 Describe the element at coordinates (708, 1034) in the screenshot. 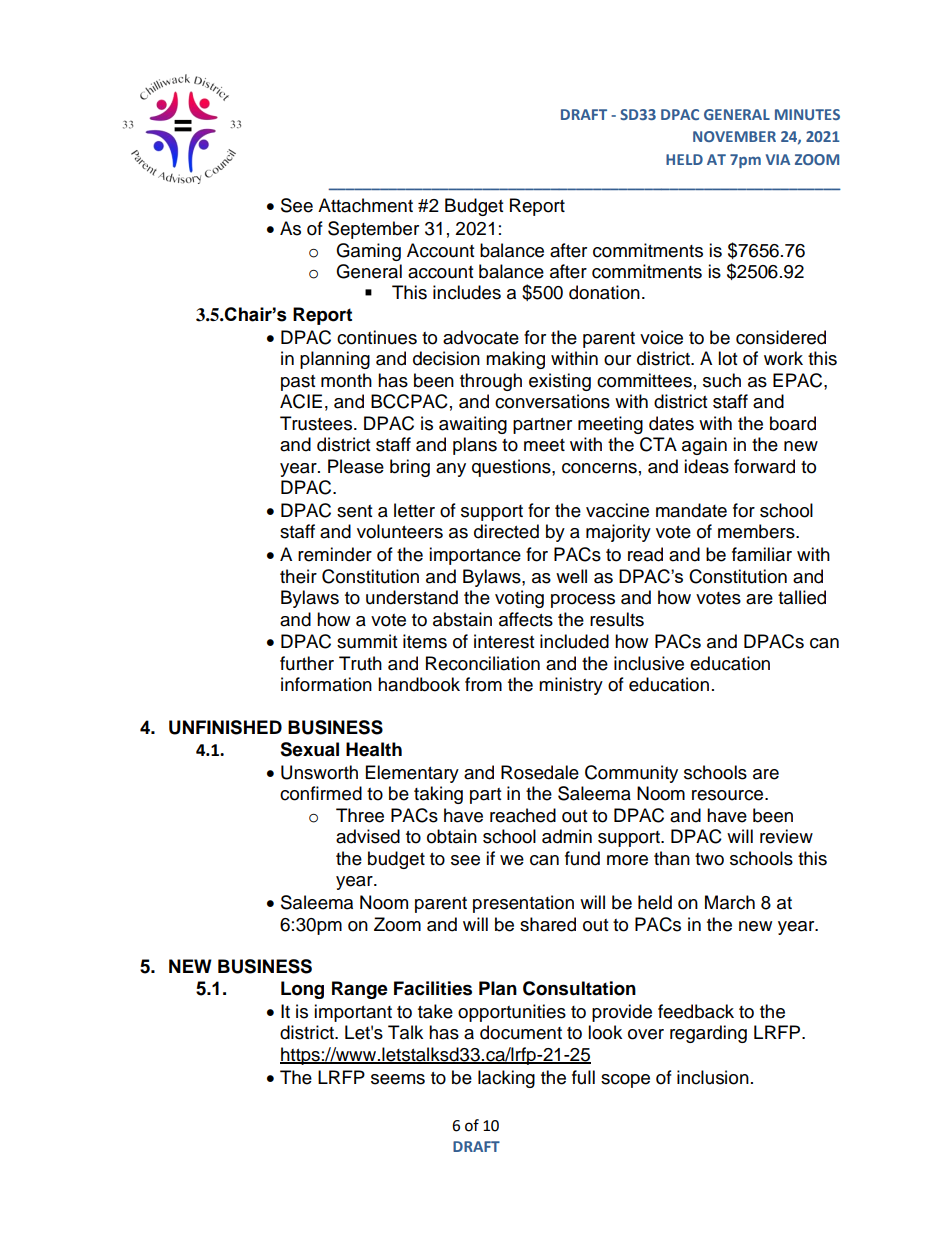

I see `regarding` at that location.
